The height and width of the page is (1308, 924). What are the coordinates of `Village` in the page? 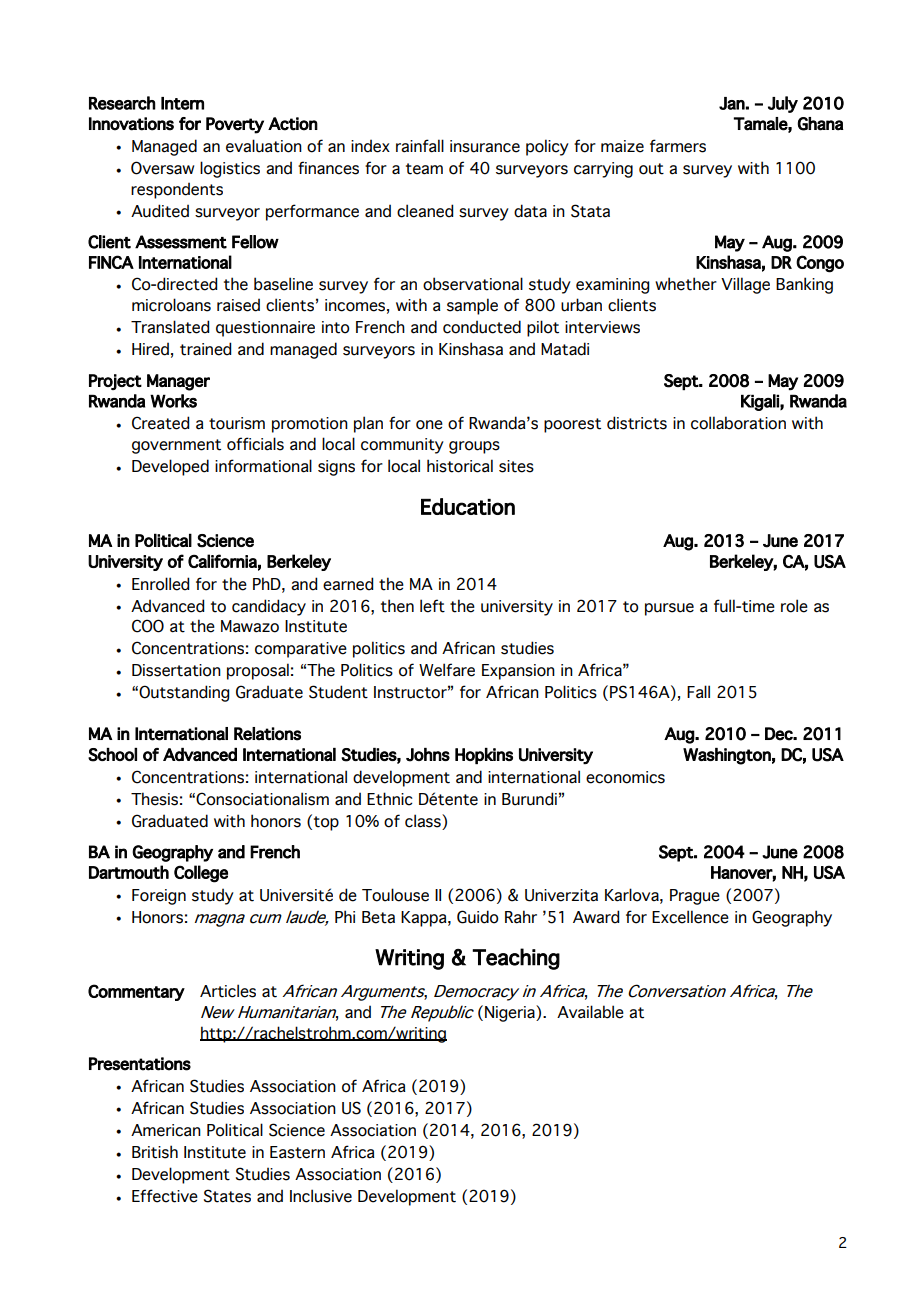 It's located at (745, 285).
